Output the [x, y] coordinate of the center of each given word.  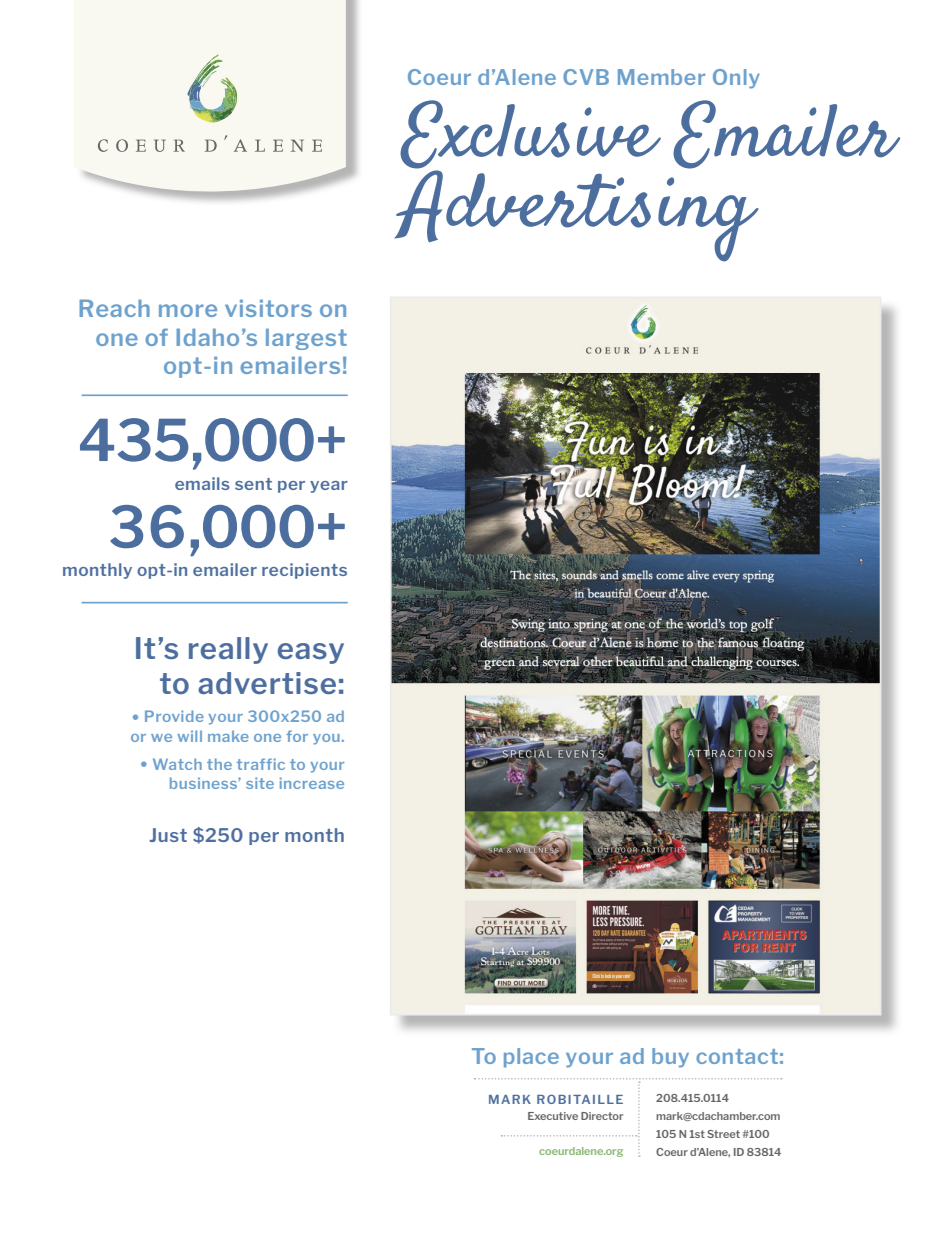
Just [168, 835]
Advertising [576, 215]
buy [670, 1058]
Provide [174, 716]
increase [312, 783]
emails [202, 483]
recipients [304, 571]
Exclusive [530, 135]
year [329, 487]
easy [311, 653]
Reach [114, 308]
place [531, 1058]
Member [661, 77]
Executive [553, 1116]
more [188, 310]
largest [306, 339]
